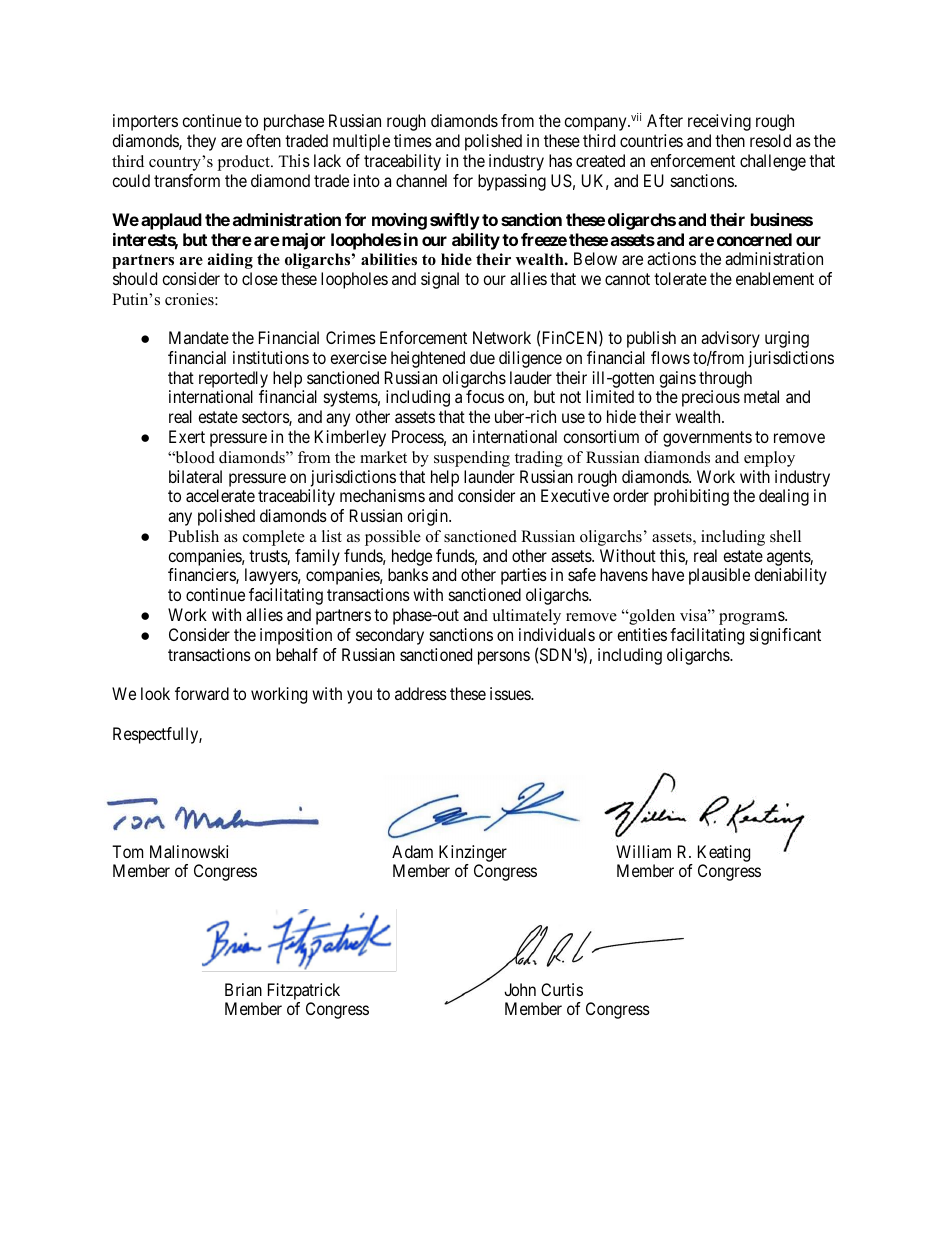 Image resolution: width=952 pixels, height=1233 pixels. Describe the element at coordinates (412, 557) in the page. I see `hedge` at that location.
